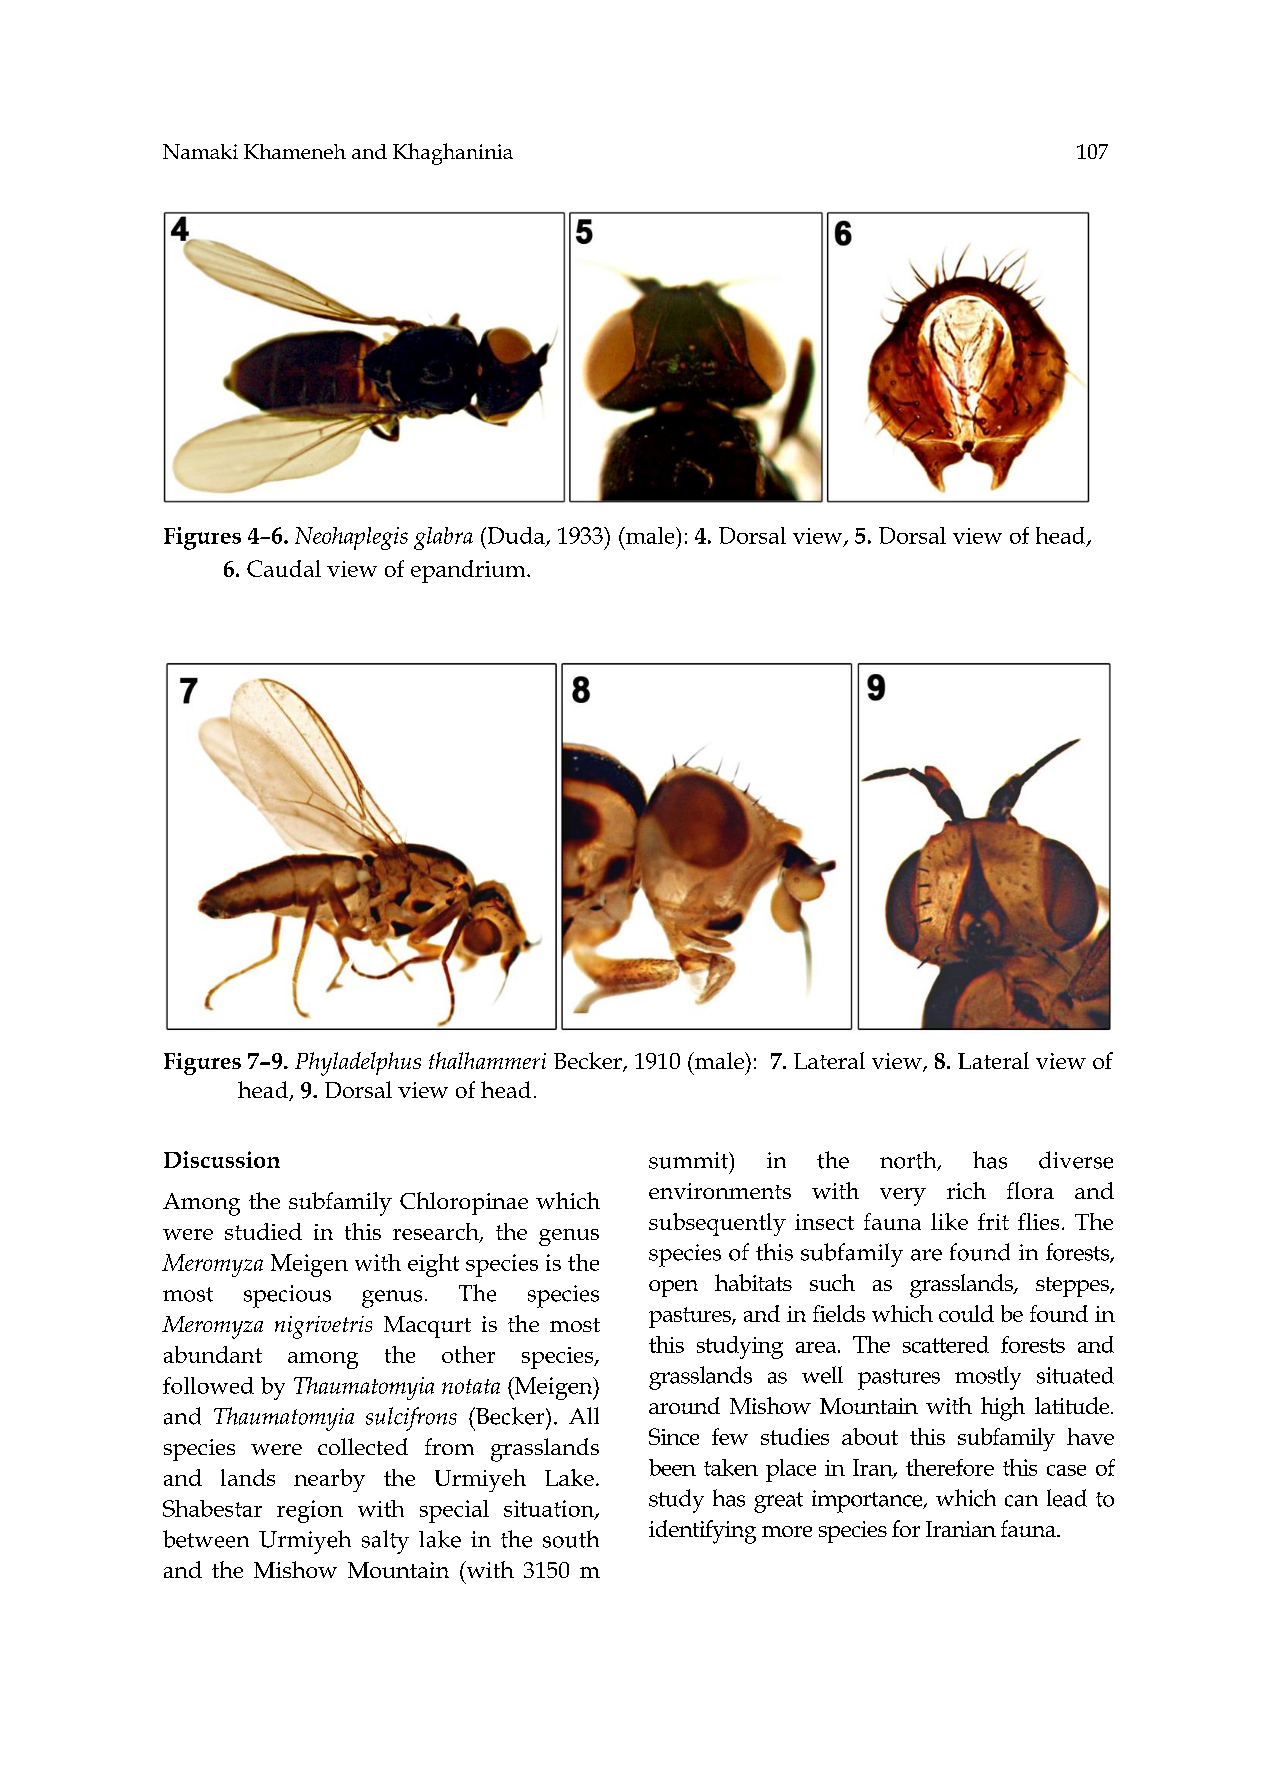 The height and width of the screenshot is (1789, 1265). I want to click on north, so click(909, 1161).
